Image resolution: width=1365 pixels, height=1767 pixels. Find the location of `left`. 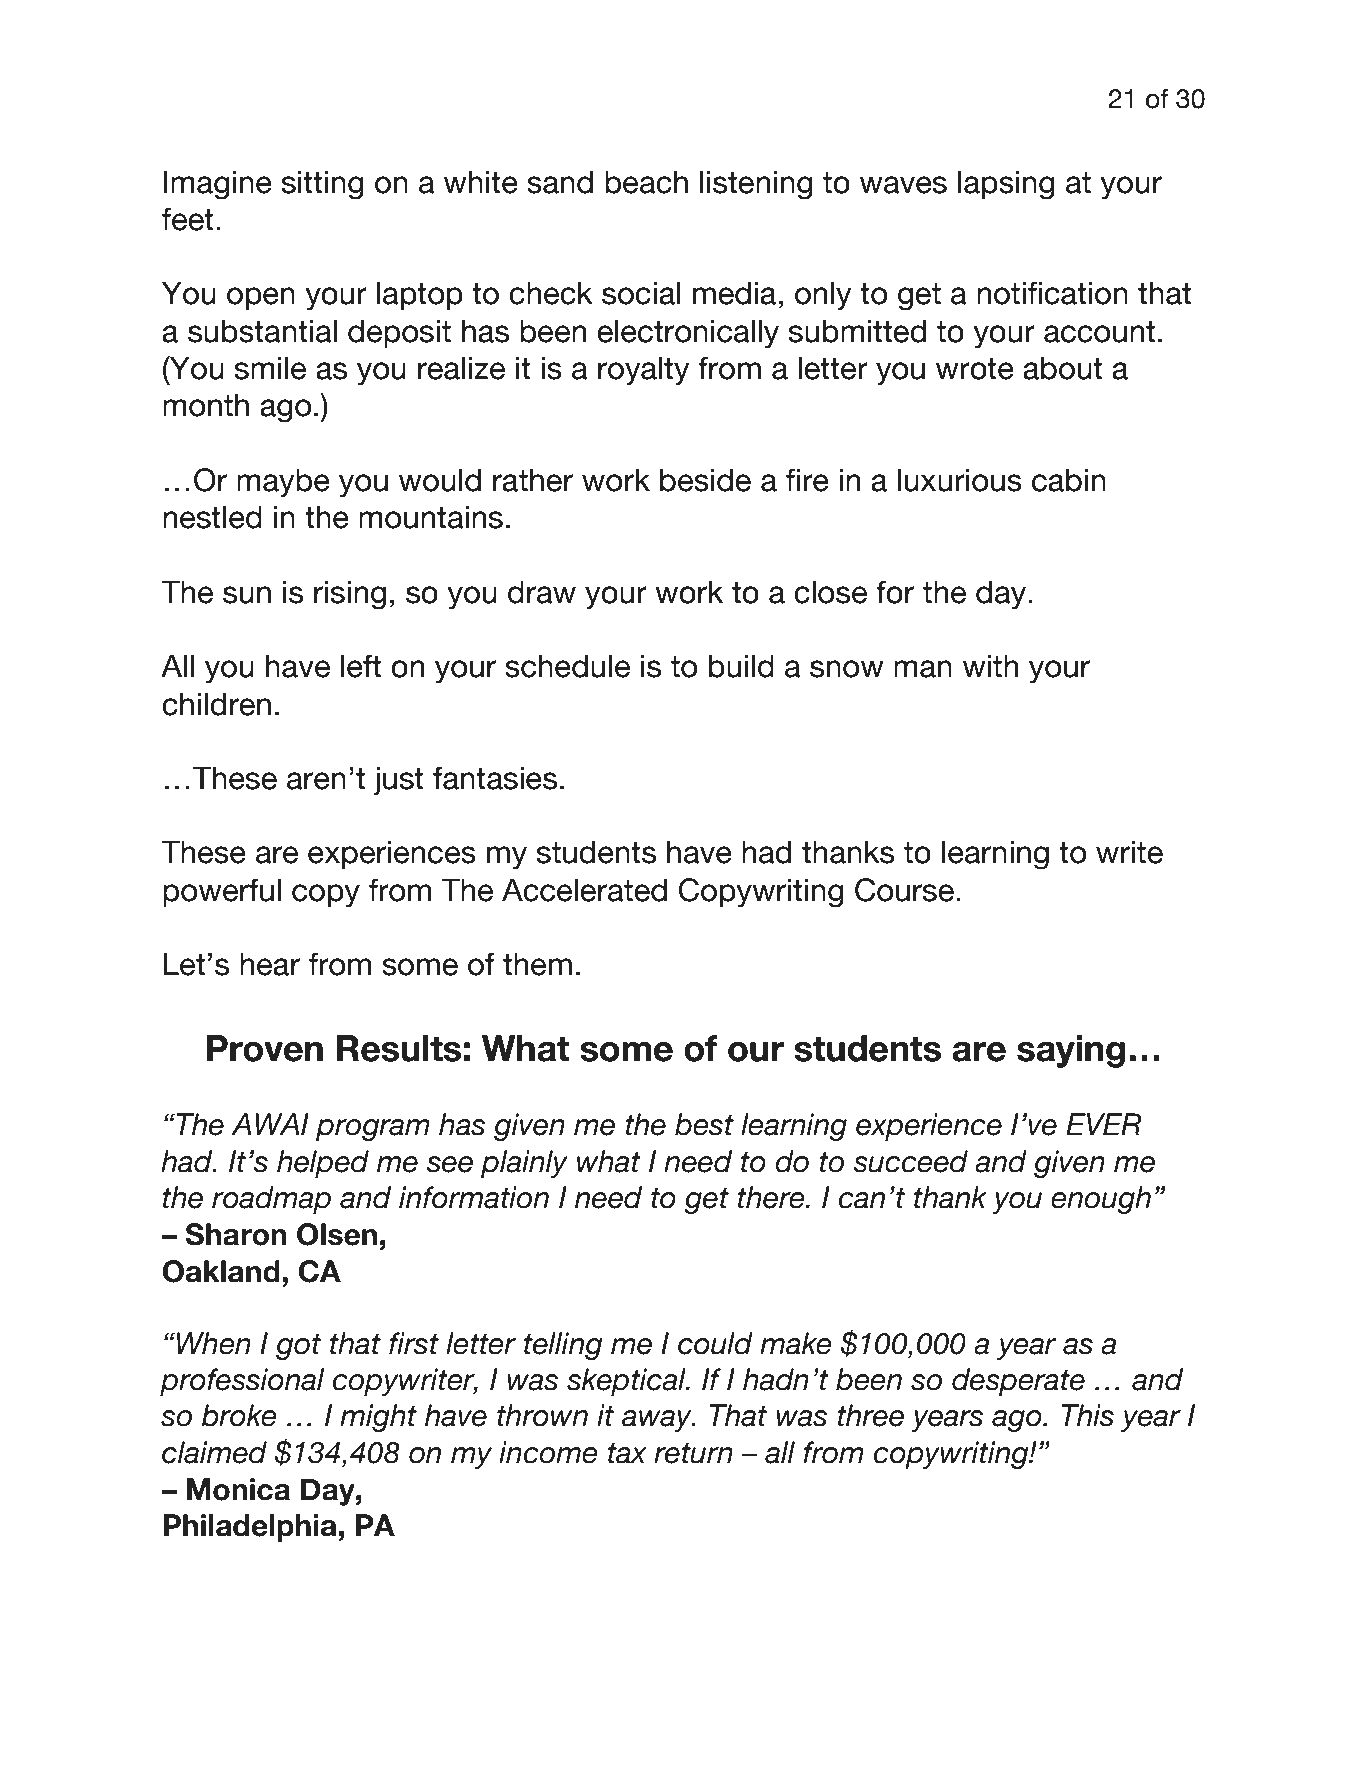

left is located at coordinates (361, 666).
